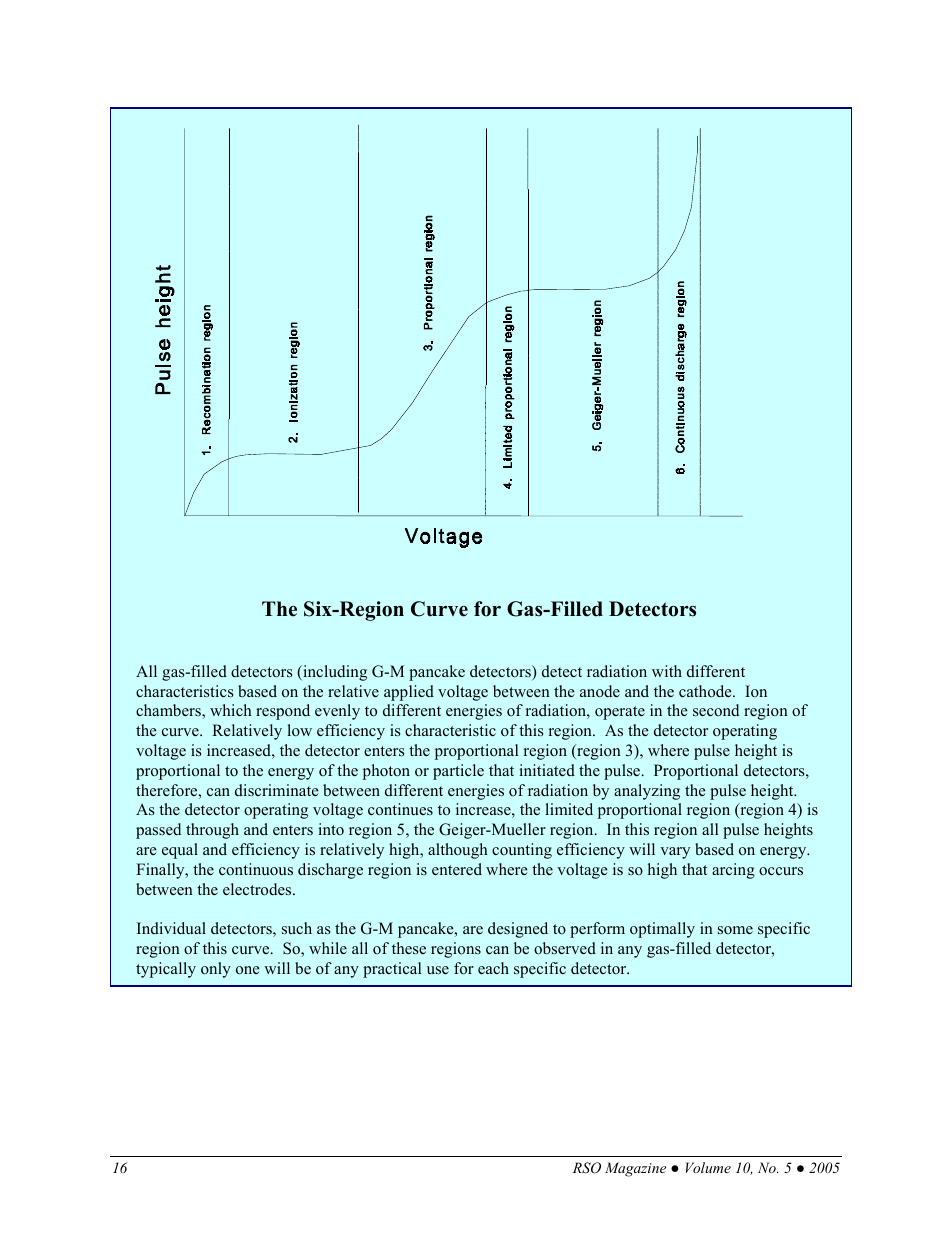 This screenshot has height=1233, width=952. I want to click on one, so click(248, 970).
